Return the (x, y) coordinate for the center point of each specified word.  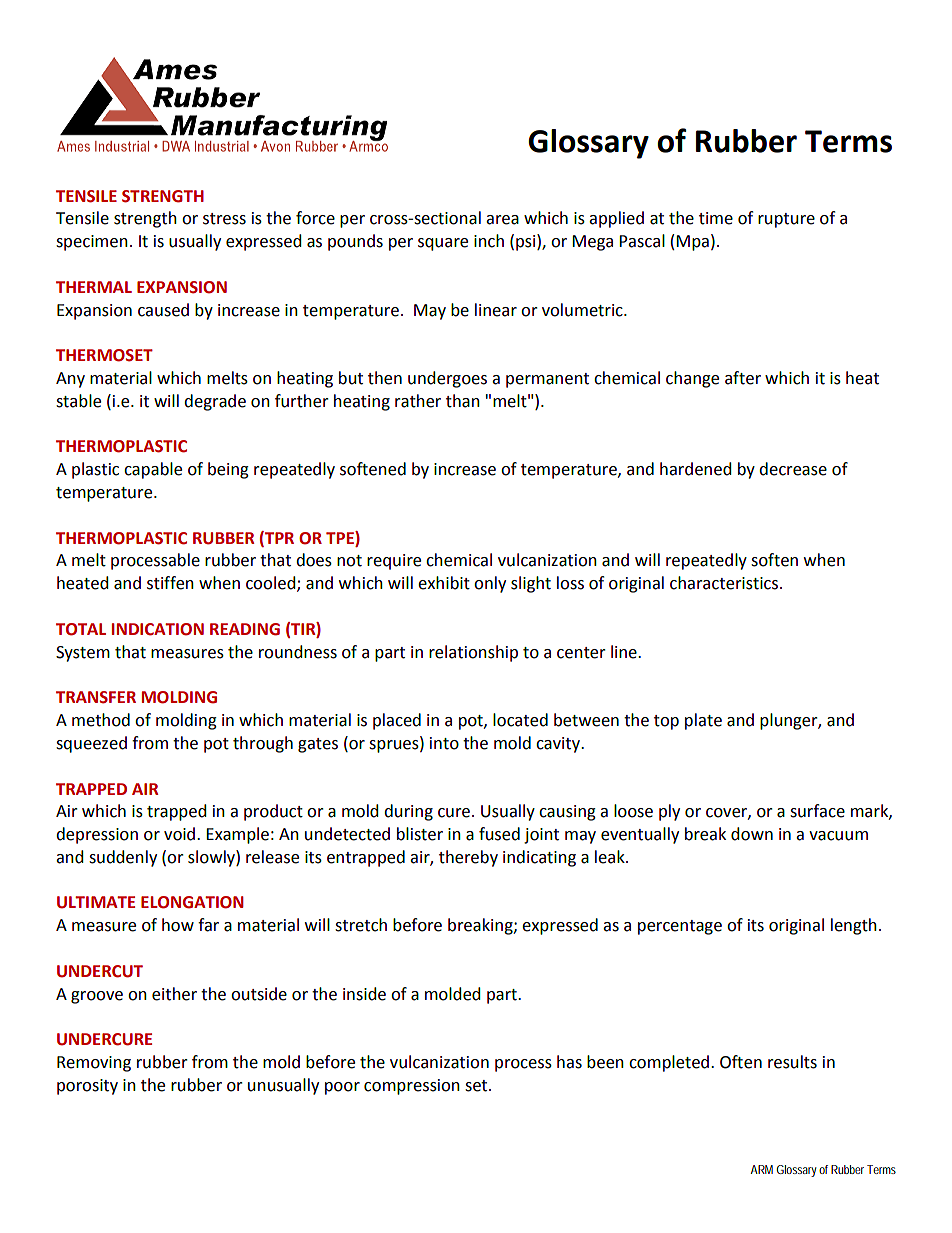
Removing (94, 1064)
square (443, 244)
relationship (473, 653)
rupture (786, 220)
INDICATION (158, 629)
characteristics (725, 583)
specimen (92, 243)
